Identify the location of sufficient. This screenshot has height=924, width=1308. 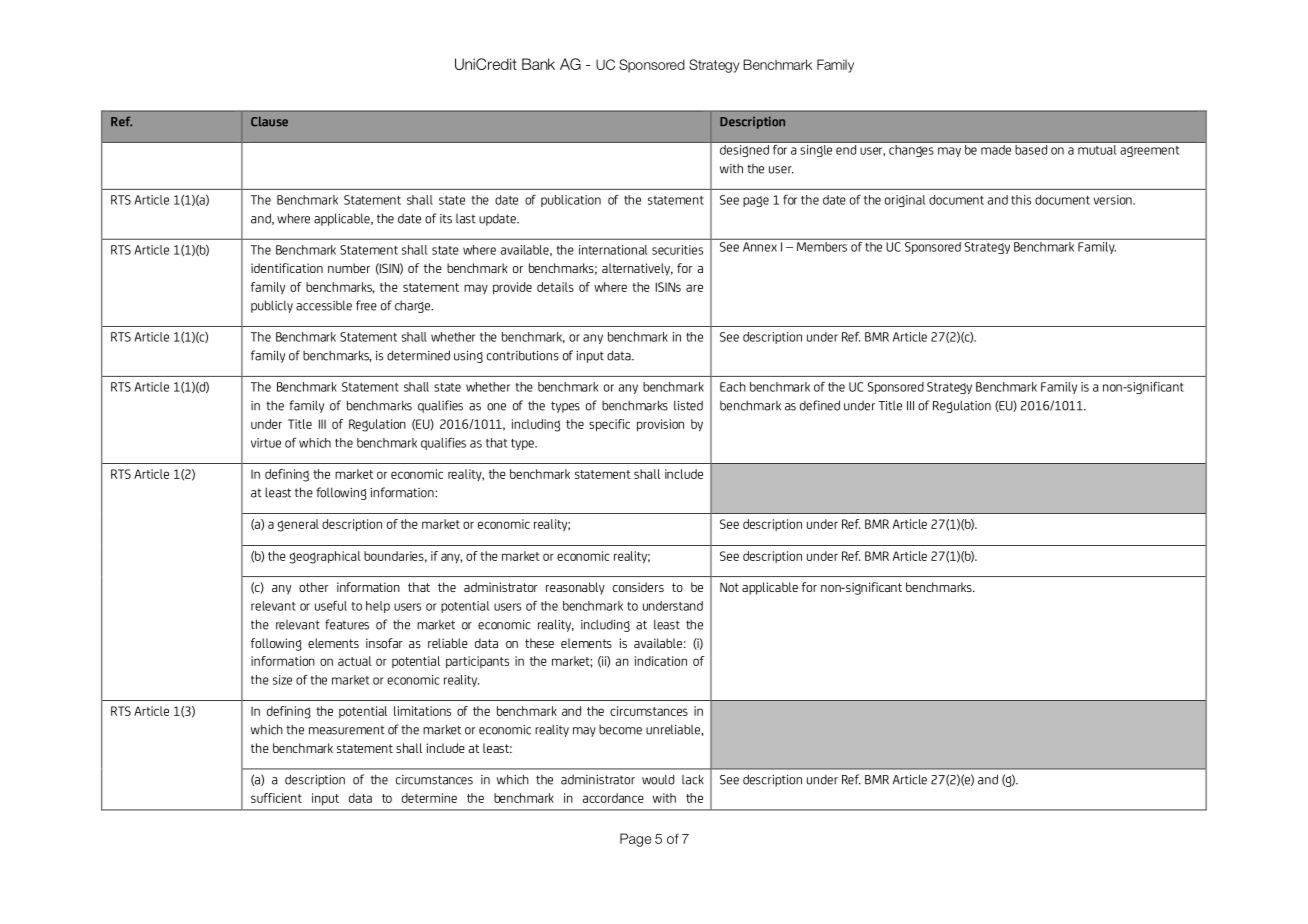
(276, 798).
